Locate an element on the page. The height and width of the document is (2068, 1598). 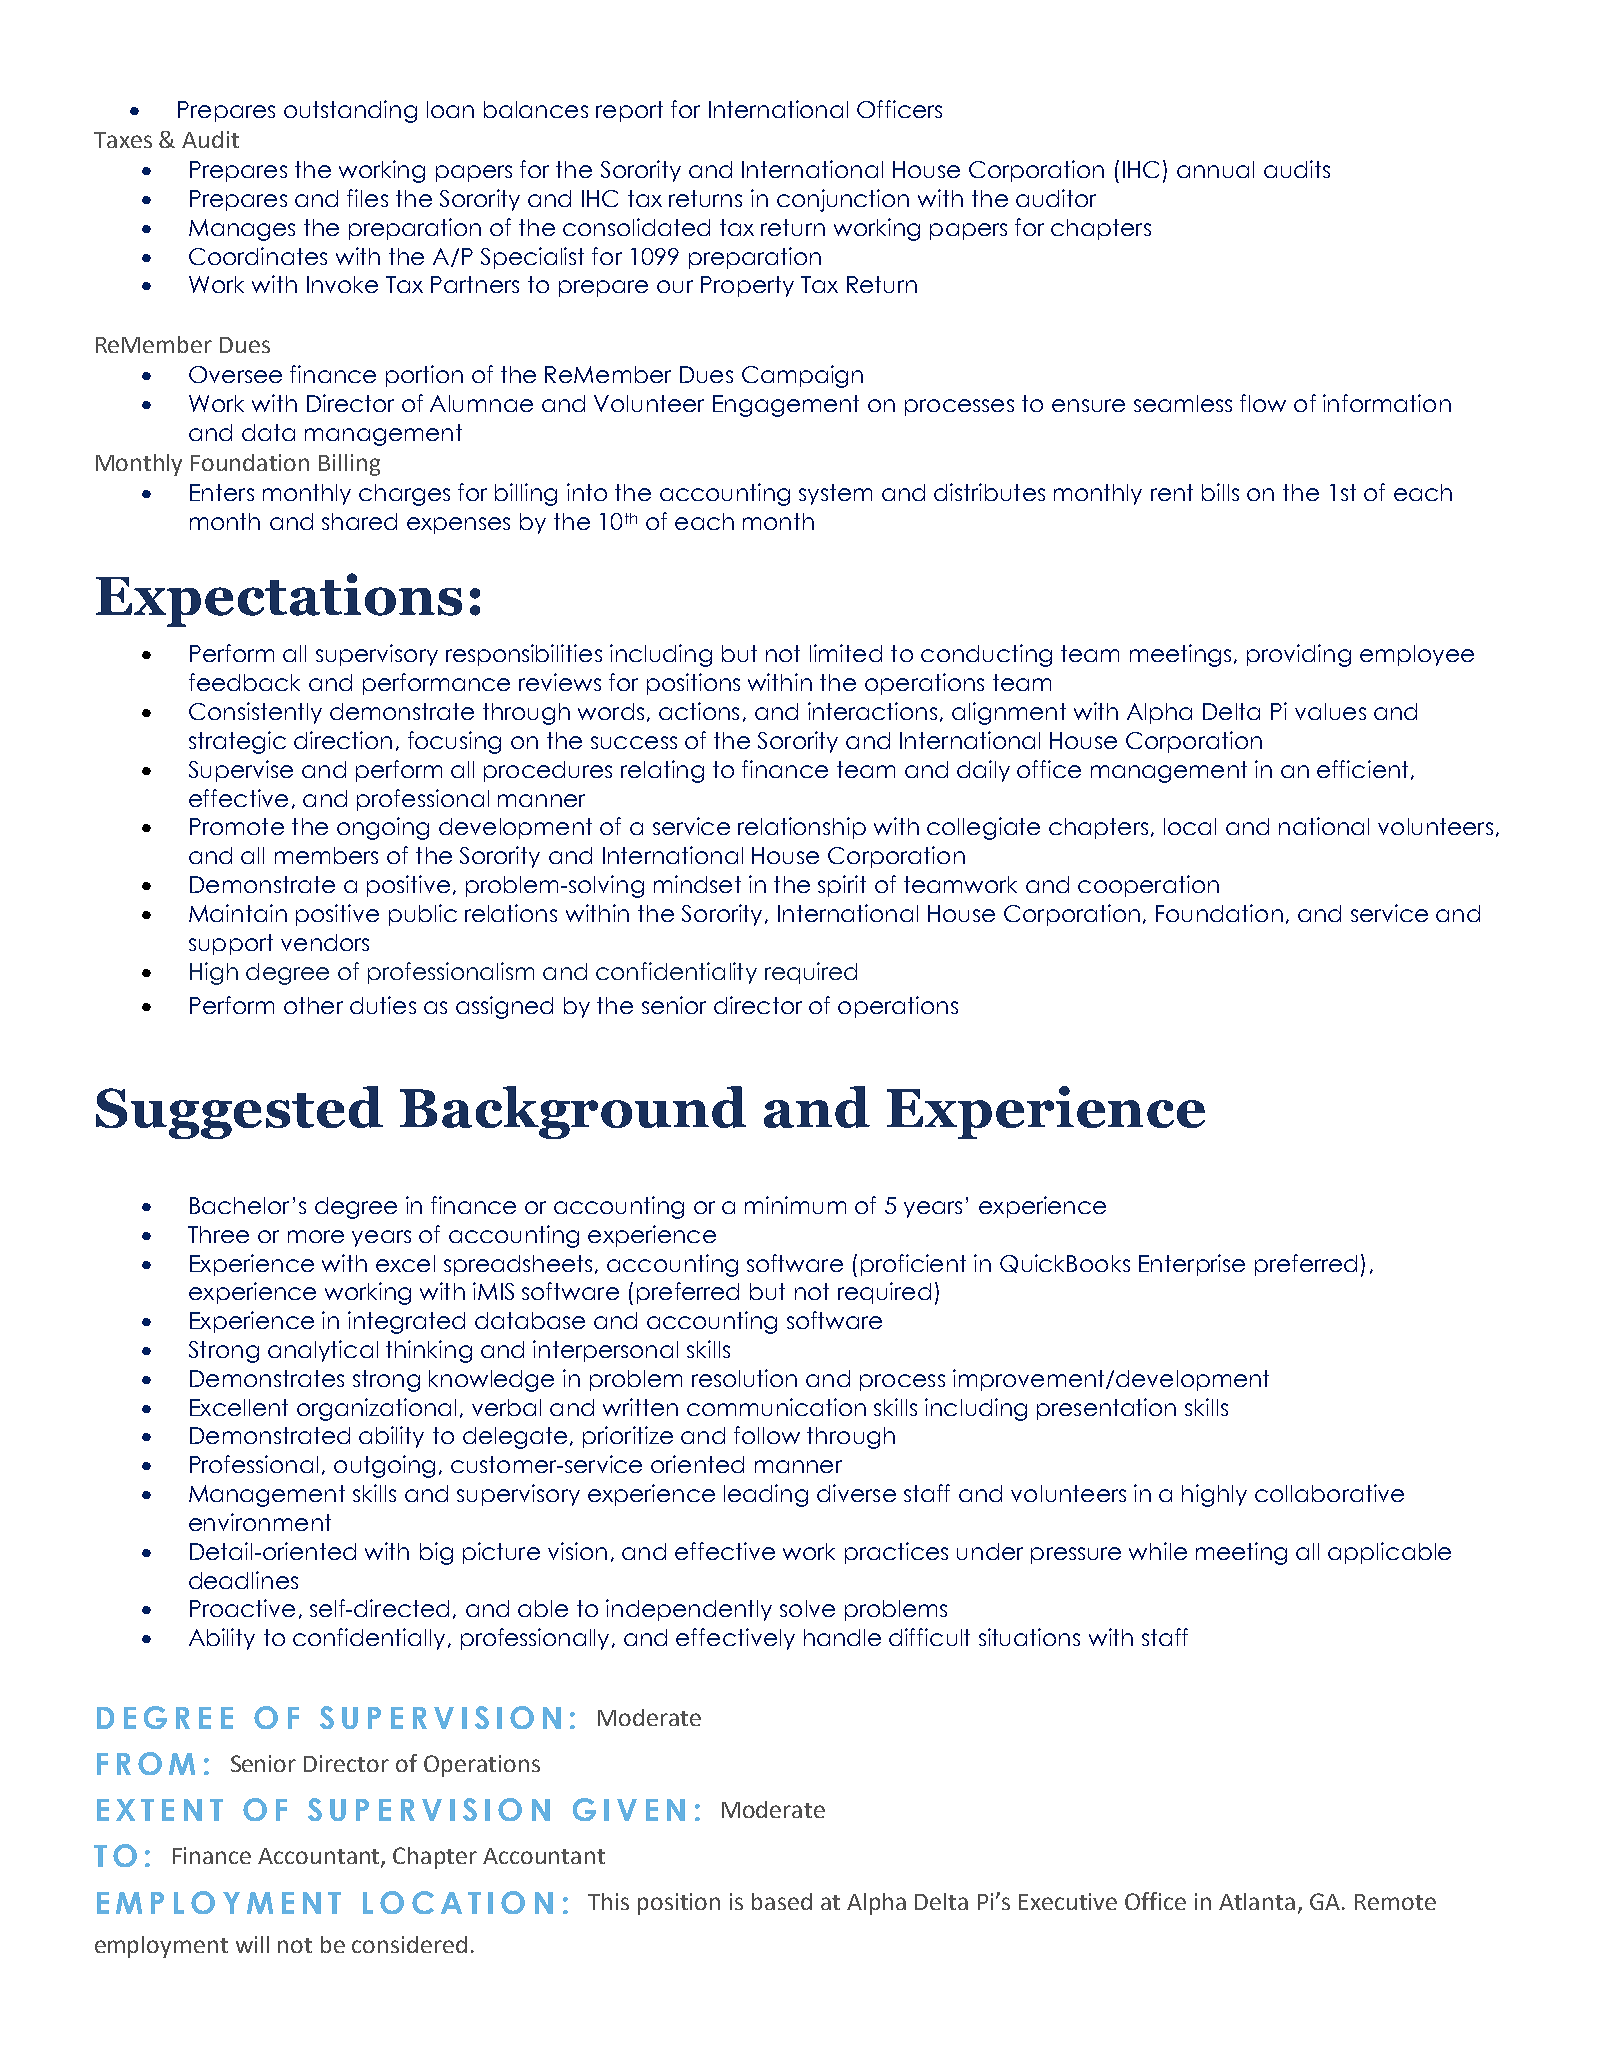
more is located at coordinates (316, 1236).
